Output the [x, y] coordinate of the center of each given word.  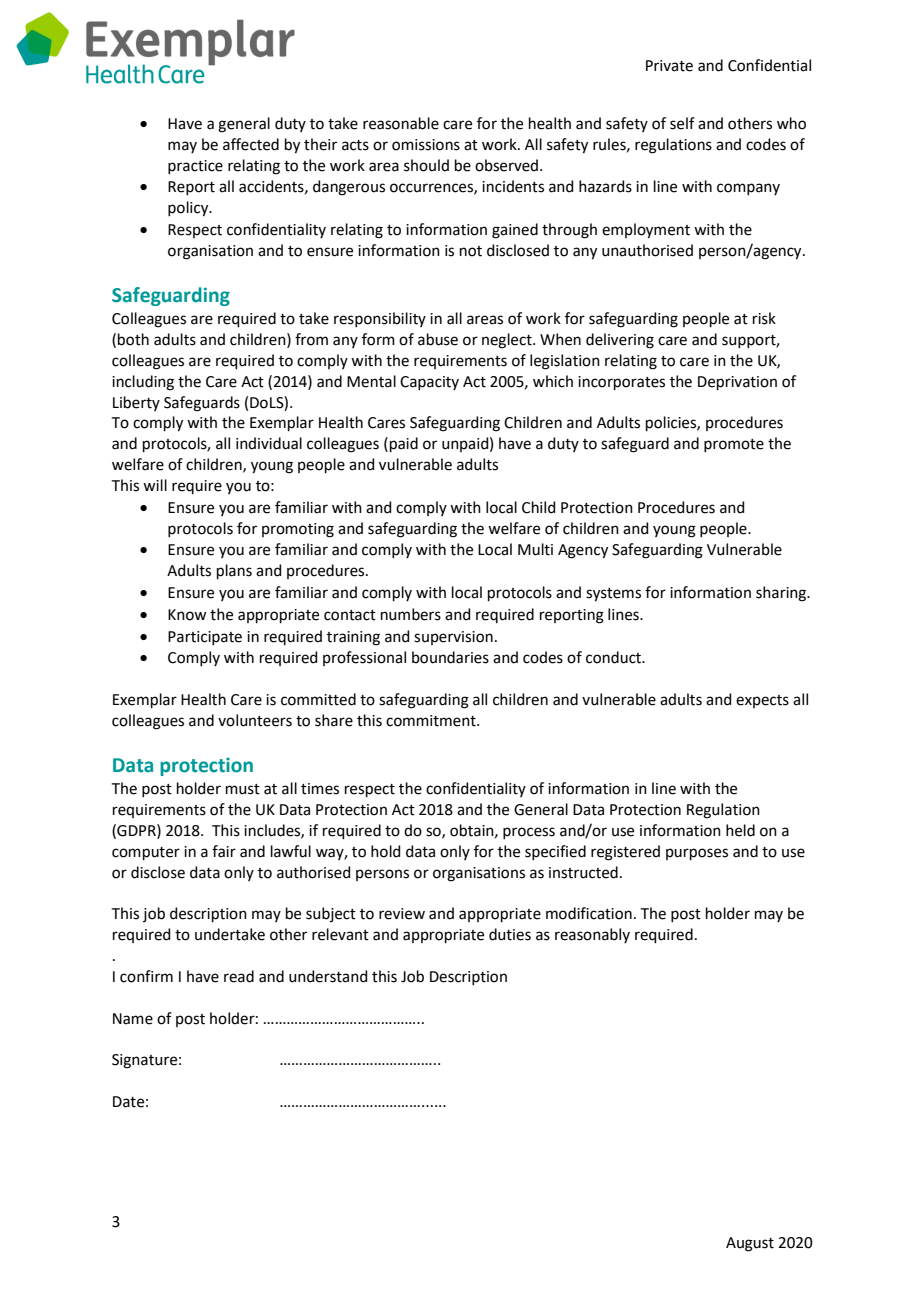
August [750, 1244]
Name [133, 1019]
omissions [426, 145]
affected [251, 144]
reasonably [592, 935]
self [682, 123]
